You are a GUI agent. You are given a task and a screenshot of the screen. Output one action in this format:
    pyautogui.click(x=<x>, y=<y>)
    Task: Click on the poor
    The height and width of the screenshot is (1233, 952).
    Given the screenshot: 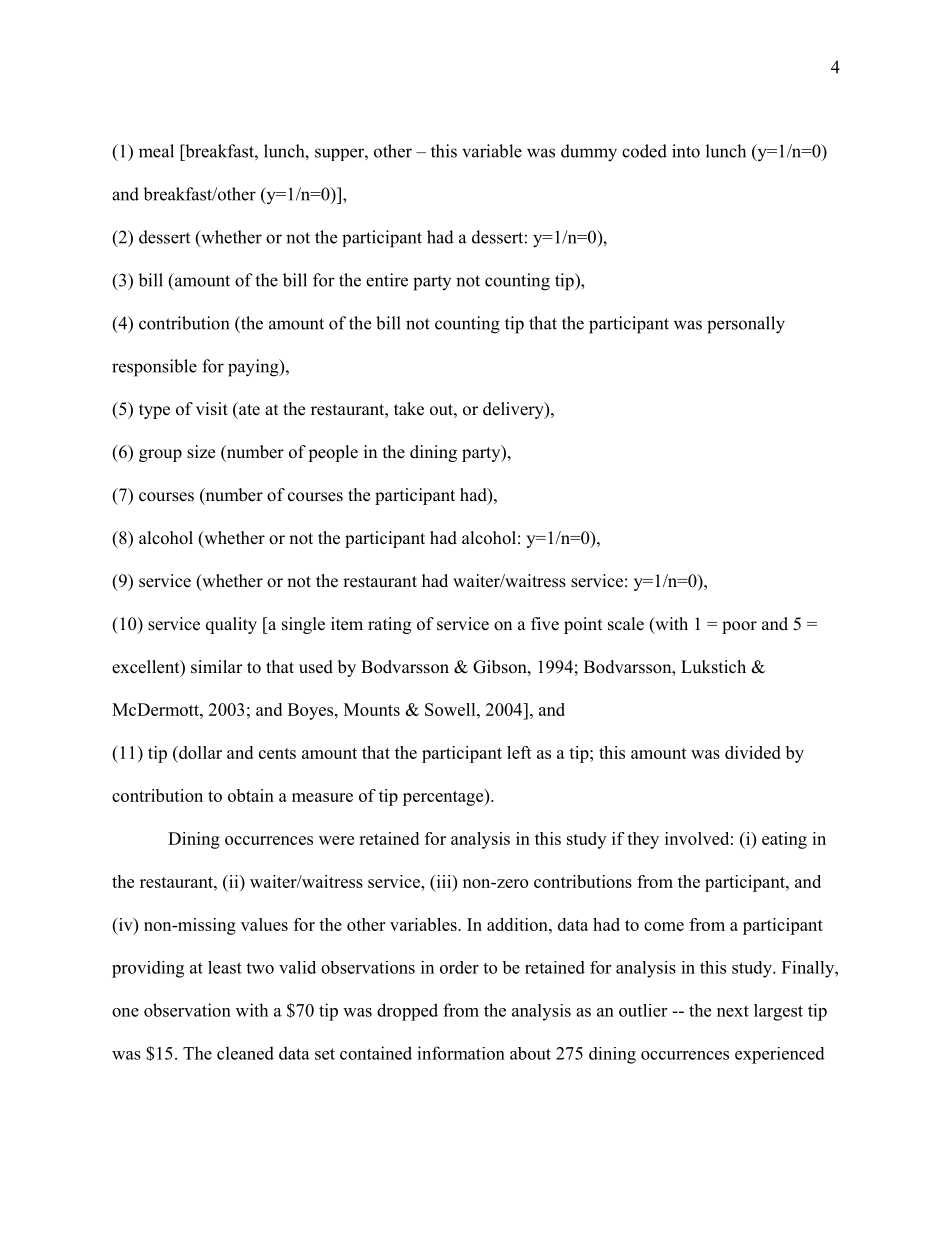 What is the action you would take?
    pyautogui.click(x=739, y=627)
